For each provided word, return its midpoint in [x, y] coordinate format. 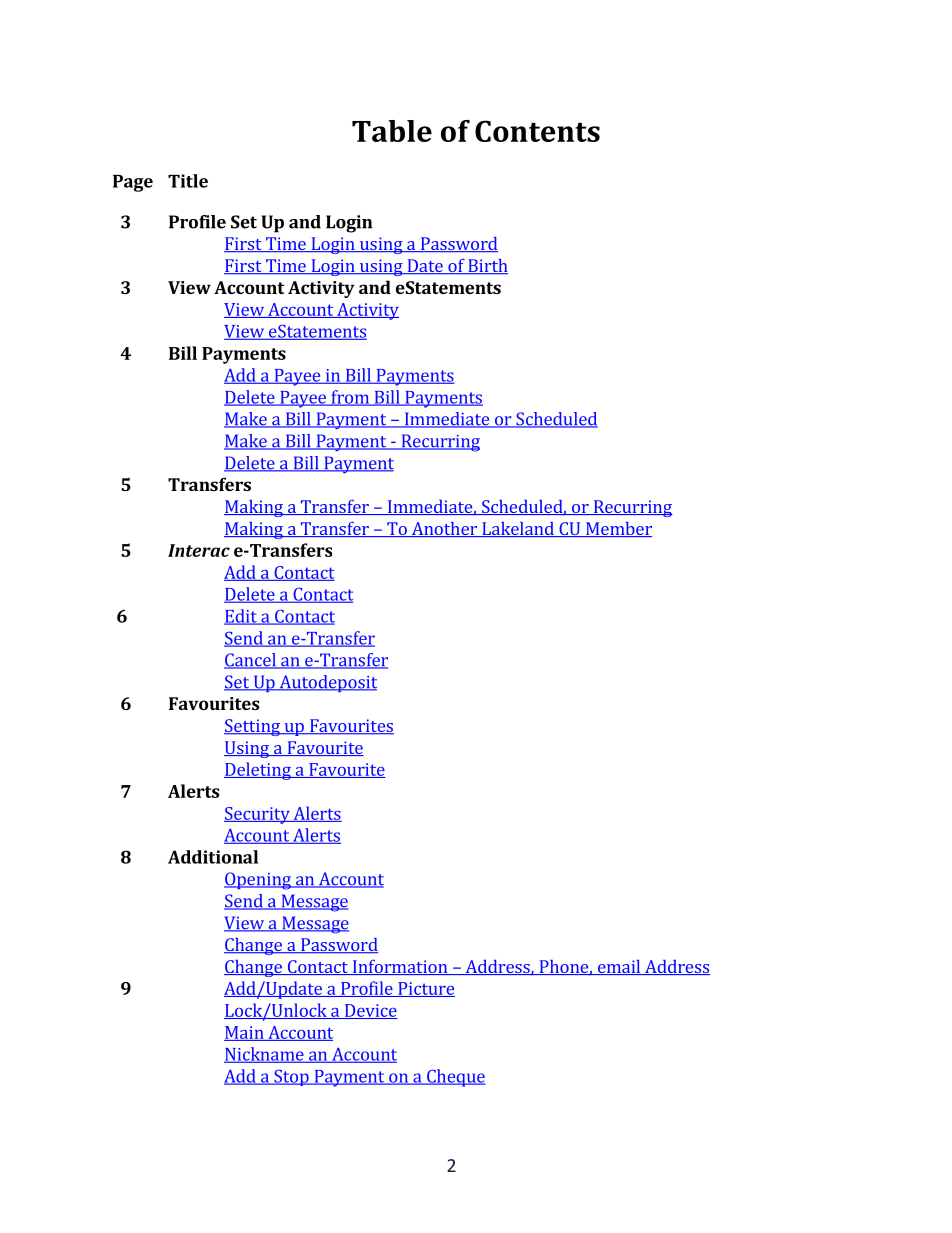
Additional [213, 857]
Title [188, 181]
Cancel [251, 661]
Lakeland [518, 529]
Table [392, 131]
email [619, 967]
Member [618, 529]
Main [245, 1033]
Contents [537, 131]
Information [400, 967]
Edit [241, 617]
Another [444, 529]
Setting [253, 727]
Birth [487, 266]
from [350, 398]
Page [133, 183]
